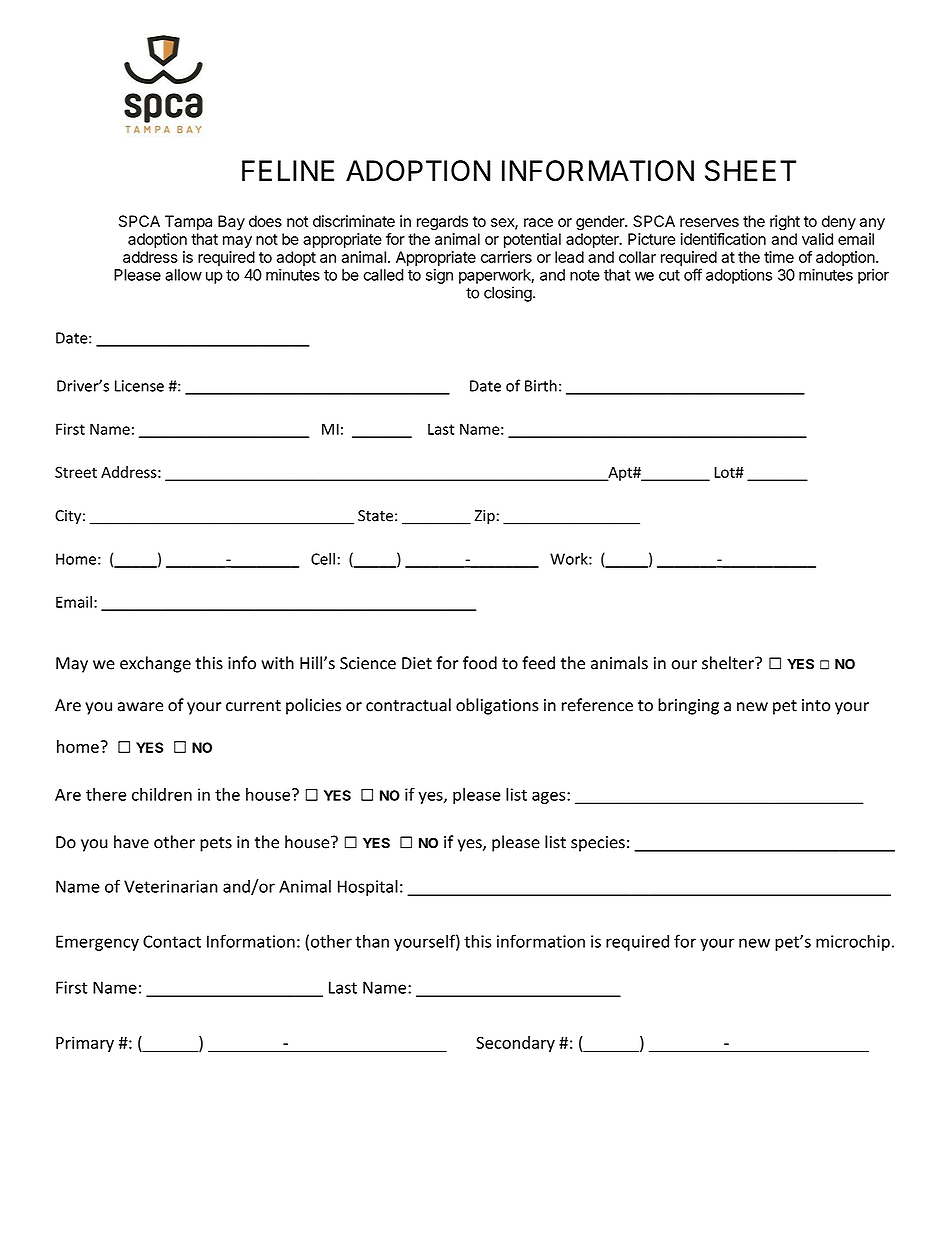  Describe the element at coordinates (139, 386) in the screenshot. I see `License` at that location.
